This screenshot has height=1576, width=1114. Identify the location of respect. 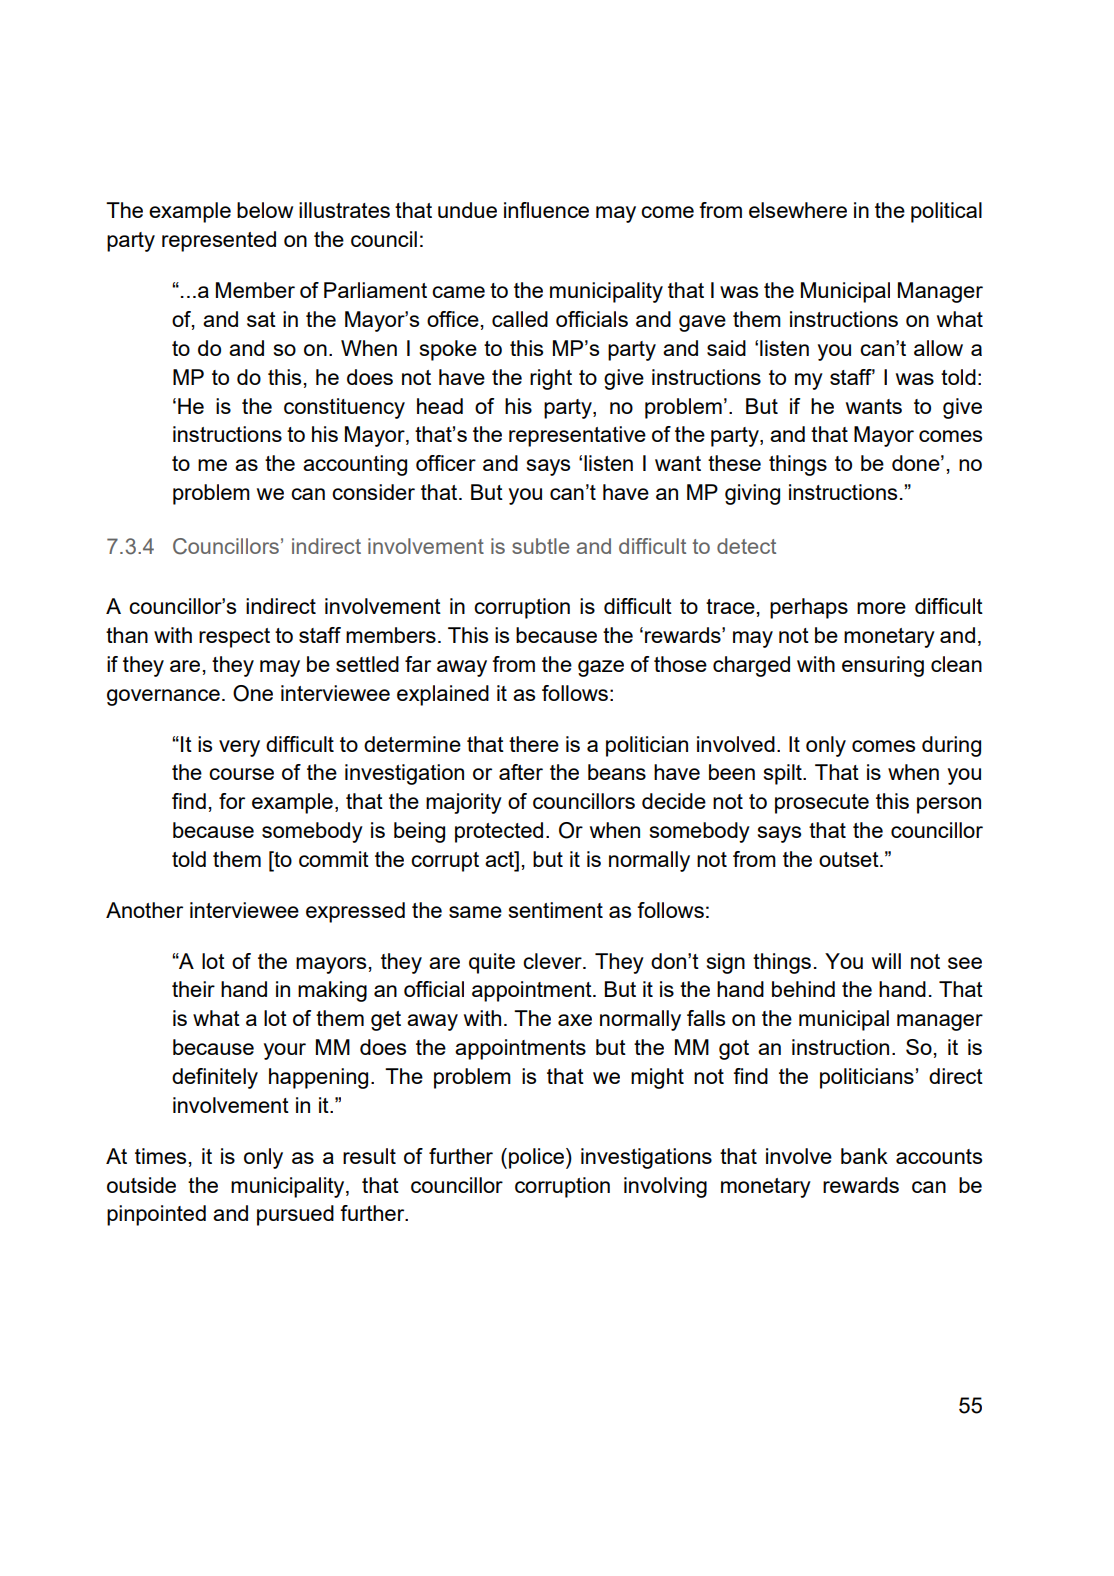
(234, 638).
